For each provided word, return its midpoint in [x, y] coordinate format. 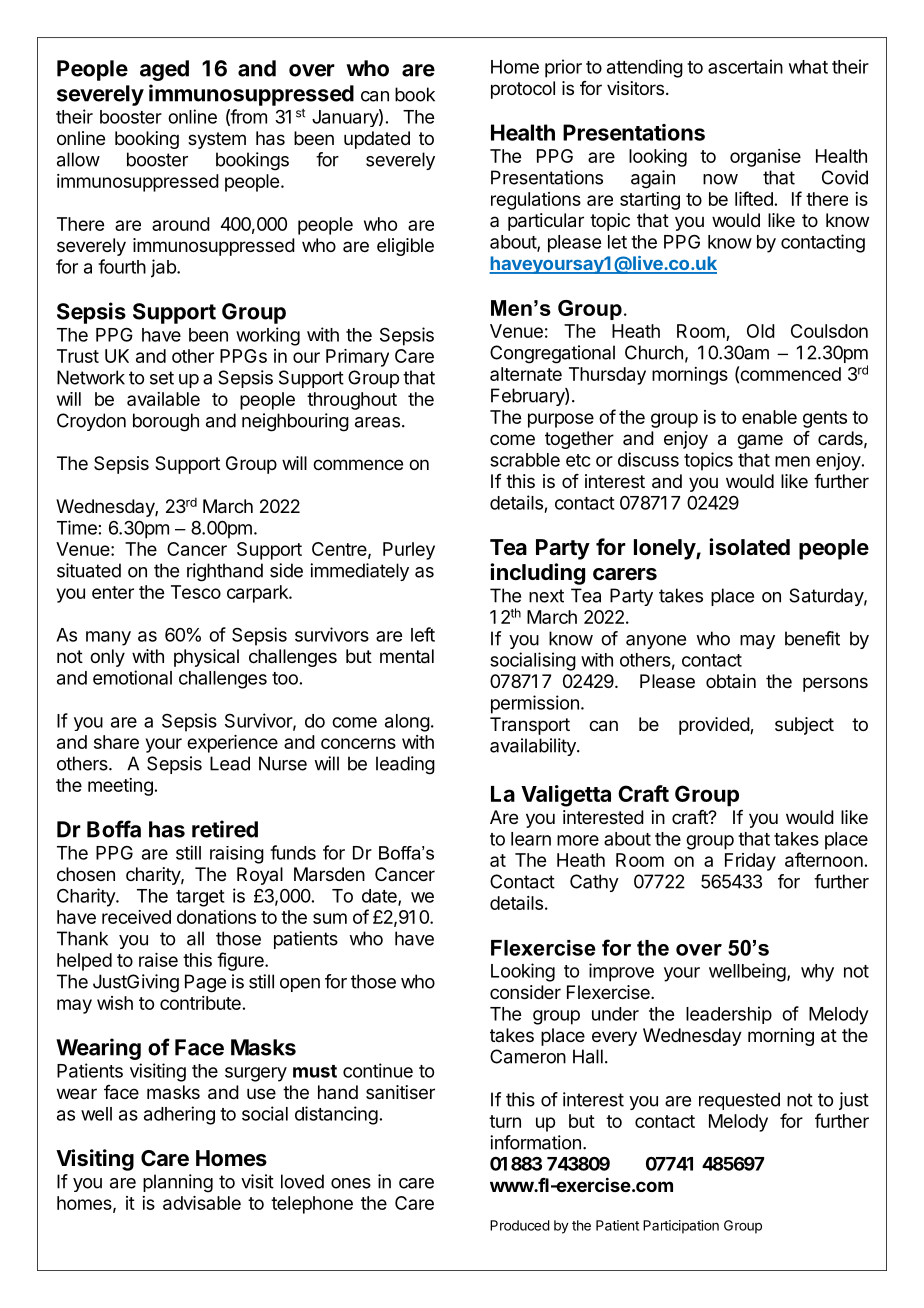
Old [761, 331]
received [136, 917]
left [423, 634]
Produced [520, 1225]
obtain [731, 681]
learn [531, 839]
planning [178, 1183]
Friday [750, 862]
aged [164, 70]
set [162, 378]
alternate [526, 374]
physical [206, 658]
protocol [523, 90]
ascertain [745, 66]
